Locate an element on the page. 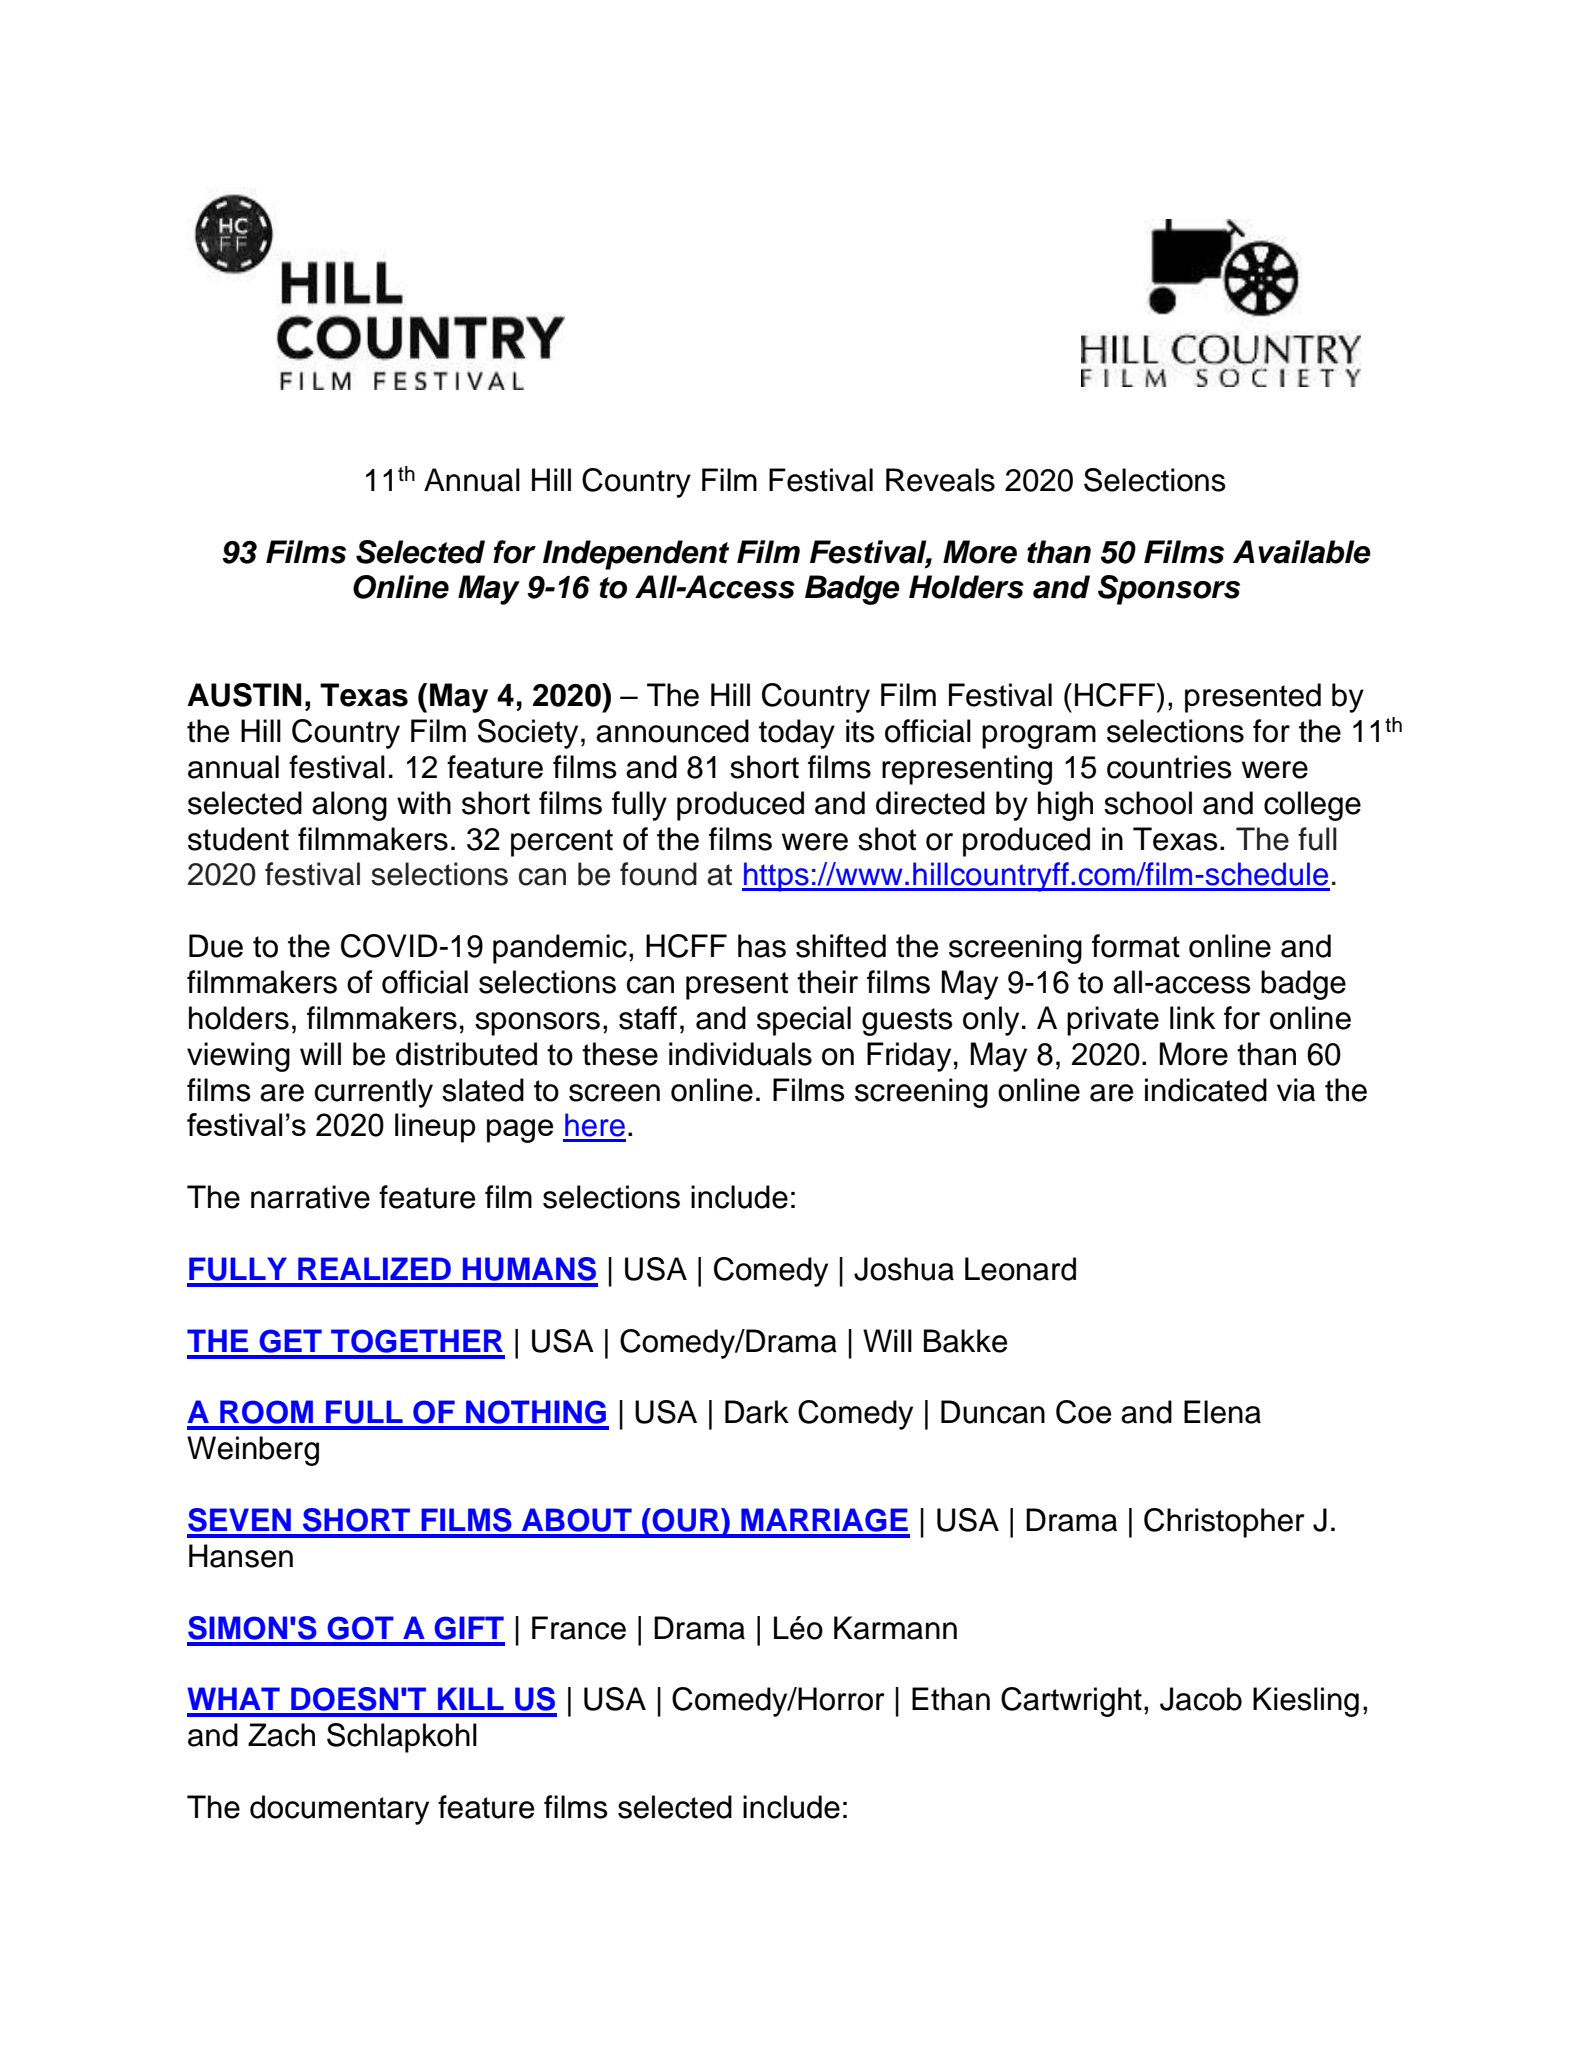  documentary is located at coordinates (339, 1810).
